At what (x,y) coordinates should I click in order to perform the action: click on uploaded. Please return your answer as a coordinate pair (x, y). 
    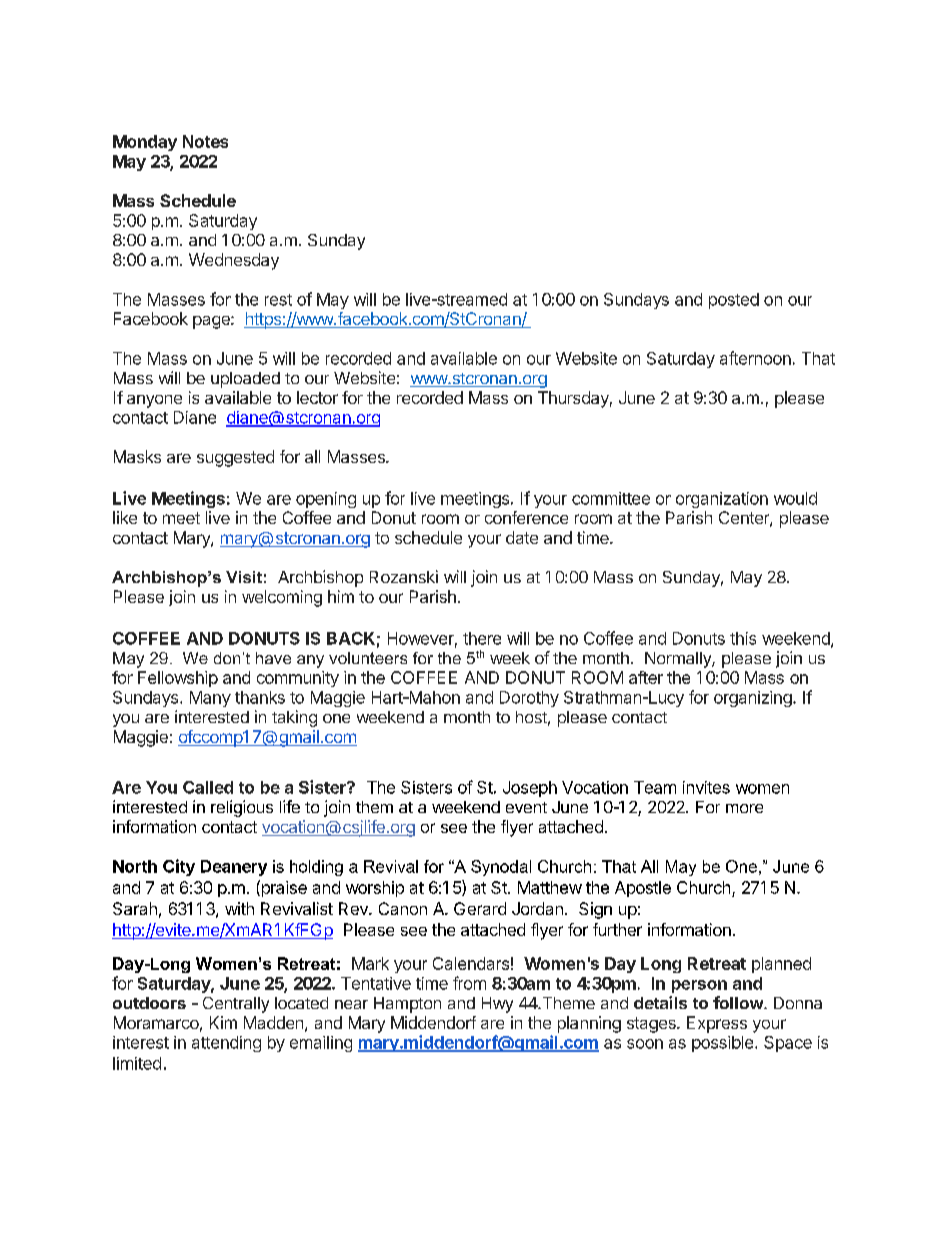
    Looking at the image, I should click on (245, 380).
